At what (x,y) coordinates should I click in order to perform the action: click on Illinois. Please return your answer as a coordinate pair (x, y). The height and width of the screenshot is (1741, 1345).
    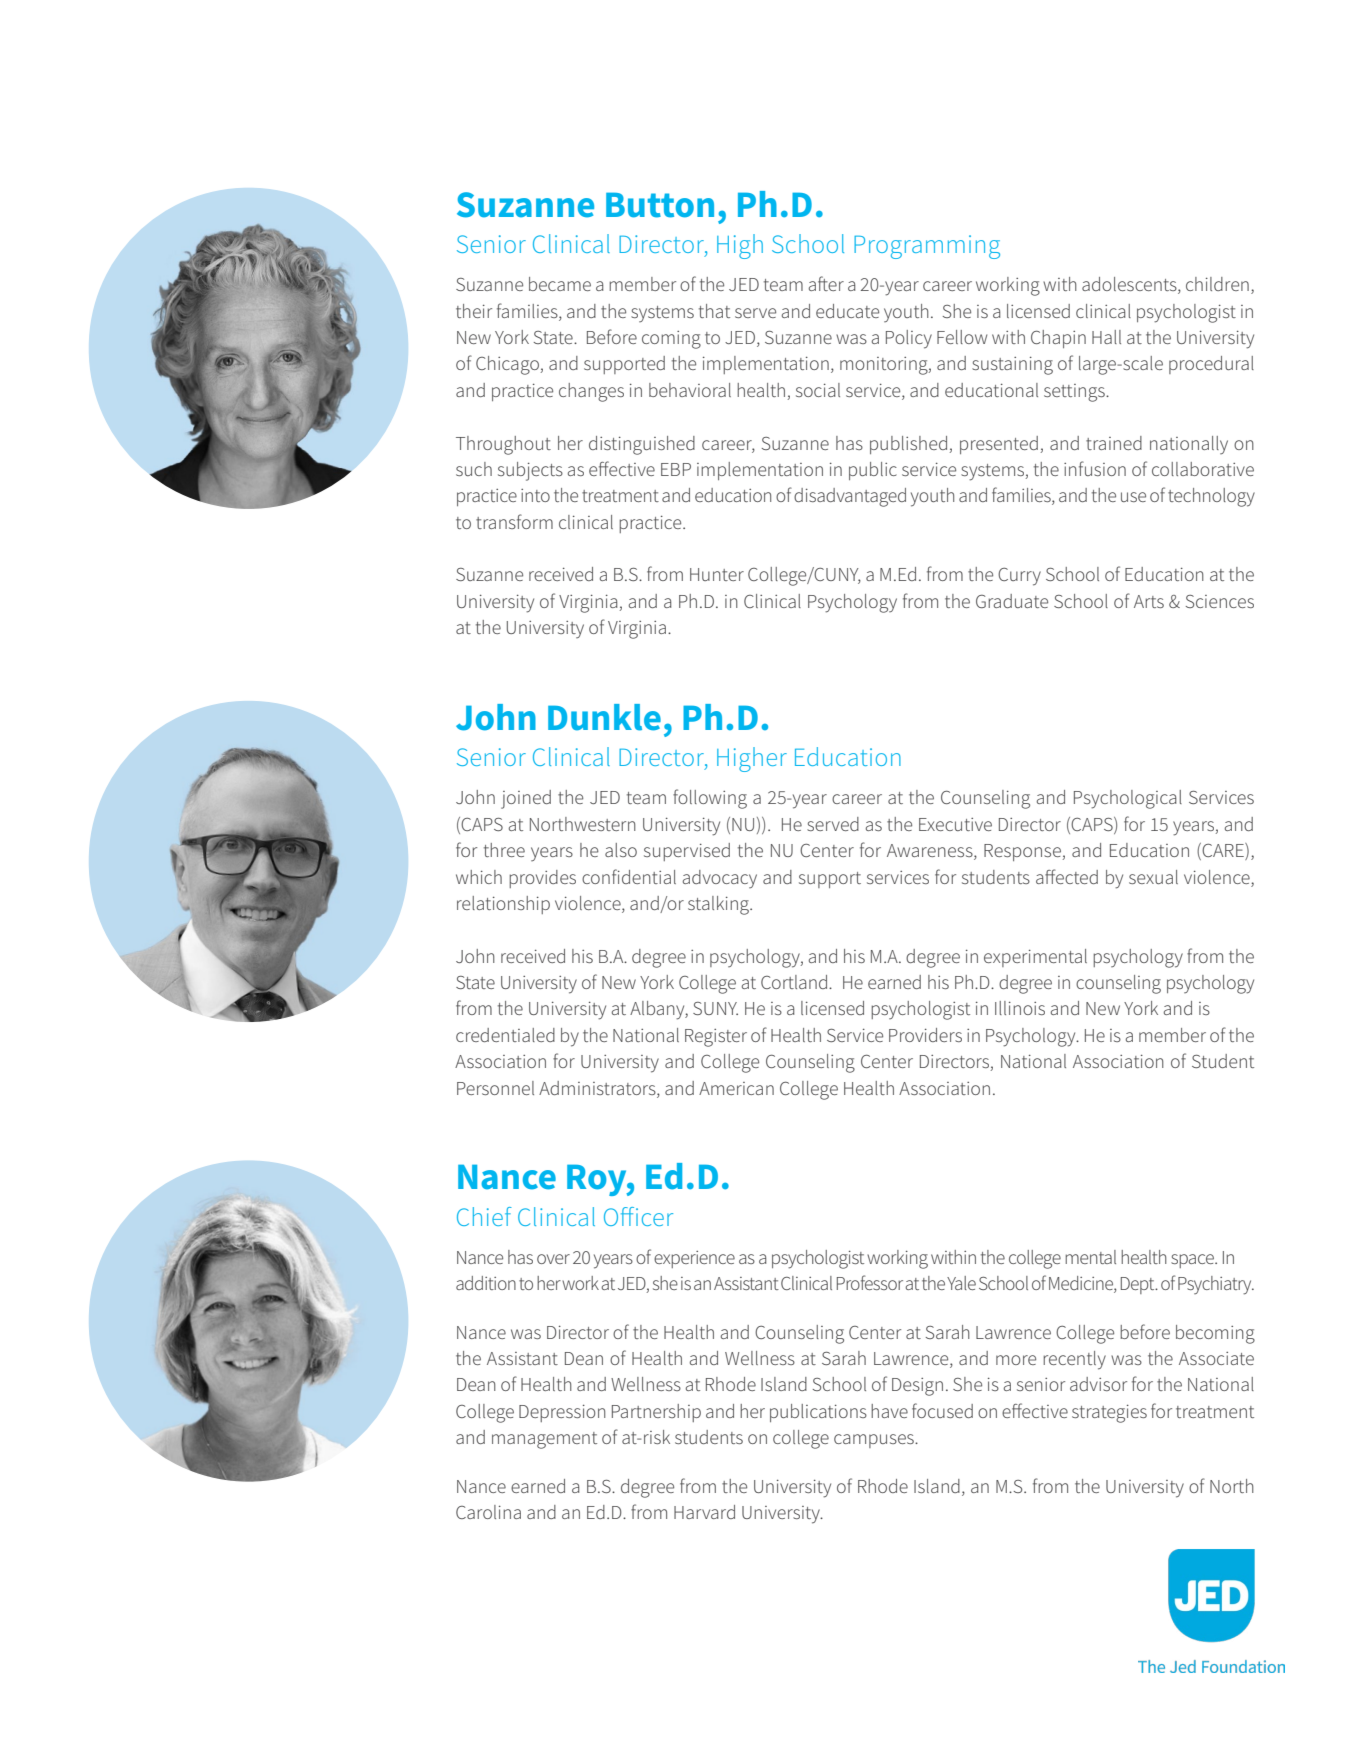
    Looking at the image, I should click on (1020, 1008).
